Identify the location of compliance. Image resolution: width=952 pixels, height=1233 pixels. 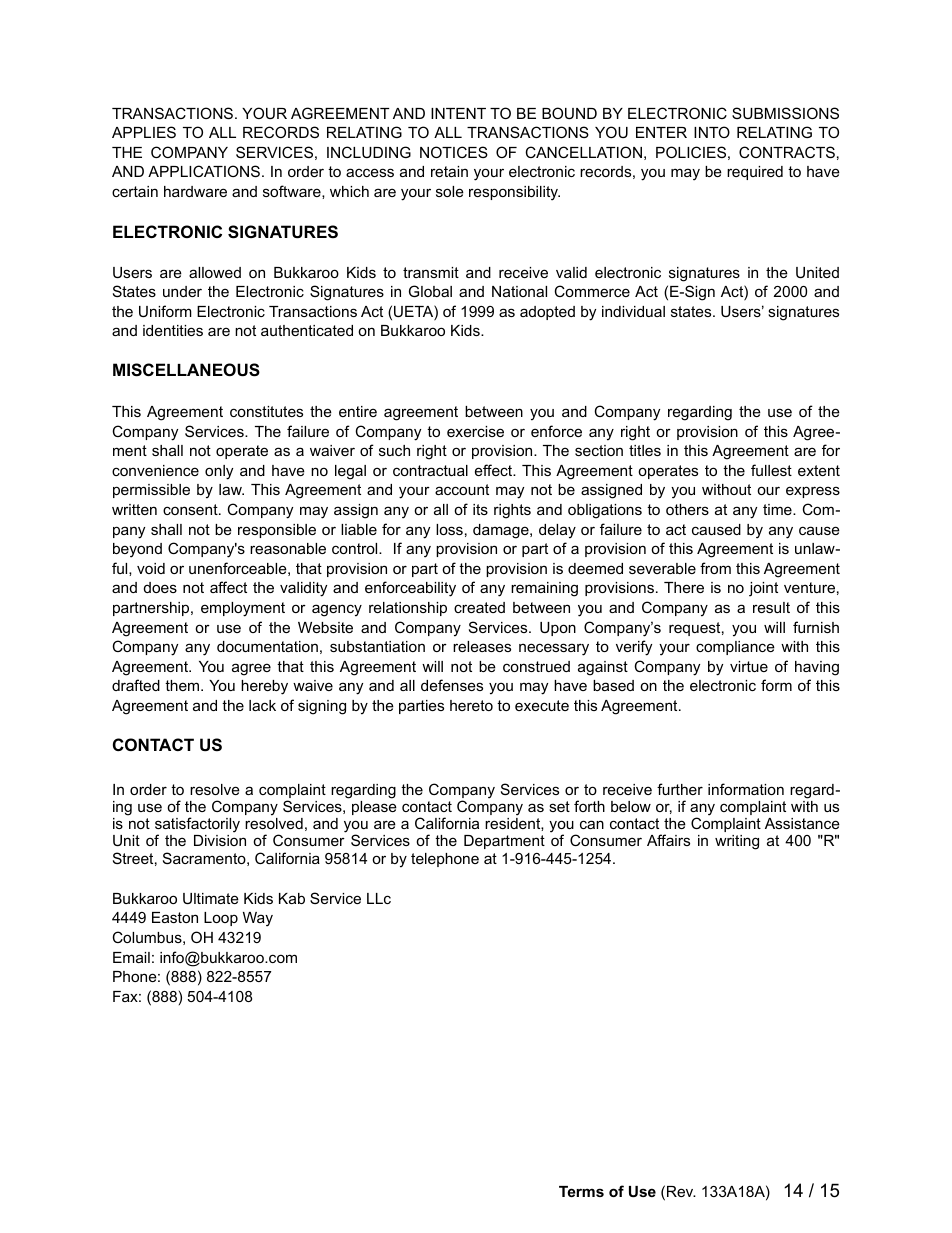
(735, 648).
